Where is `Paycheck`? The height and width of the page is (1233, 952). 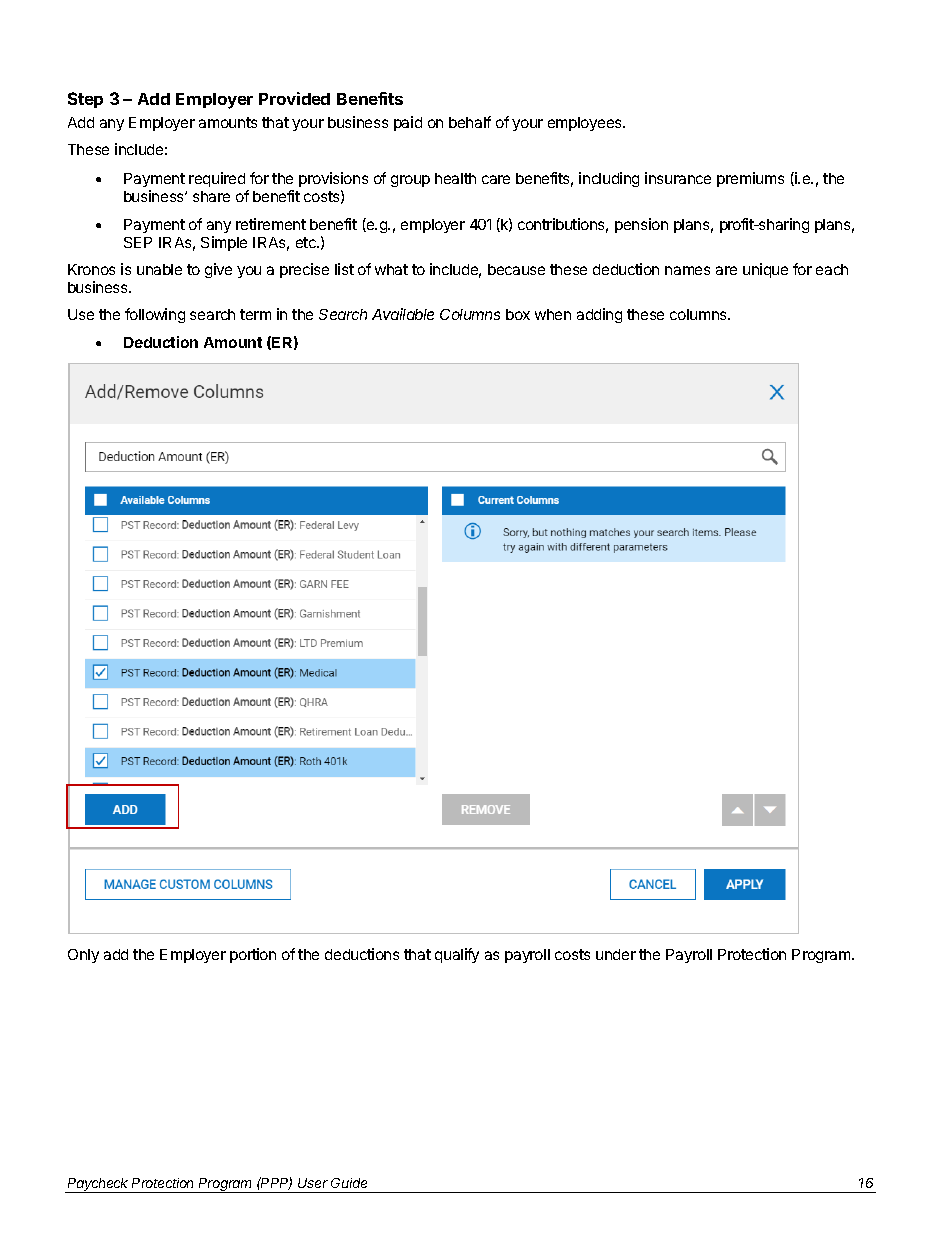 Paycheck is located at coordinates (99, 1185).
